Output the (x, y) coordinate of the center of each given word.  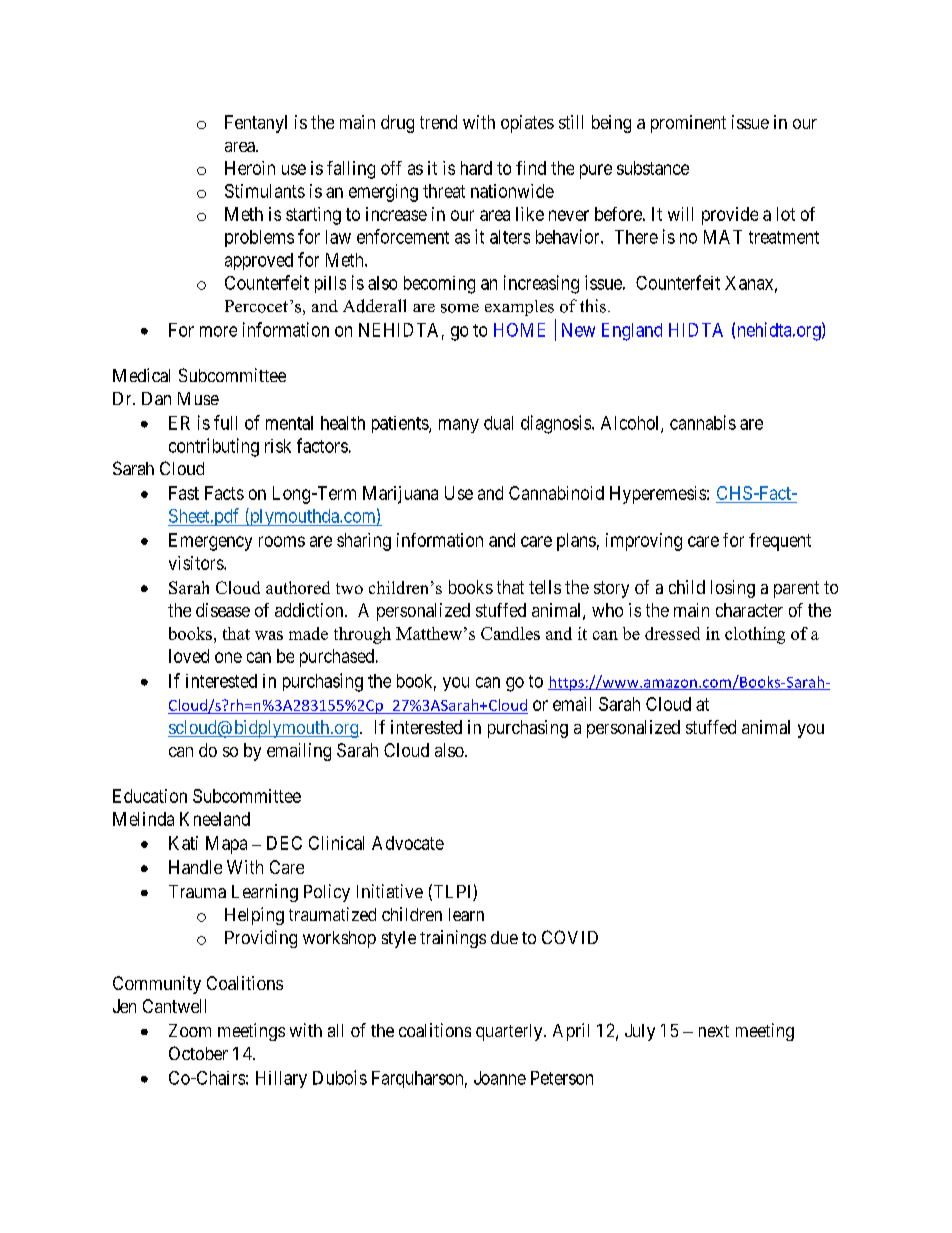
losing (733, 589)
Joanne (500, 1078)
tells (545, 587)
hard (476, 168)
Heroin (250, 168)
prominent (688, 124)
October (198, 1053)
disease (223, 610)
